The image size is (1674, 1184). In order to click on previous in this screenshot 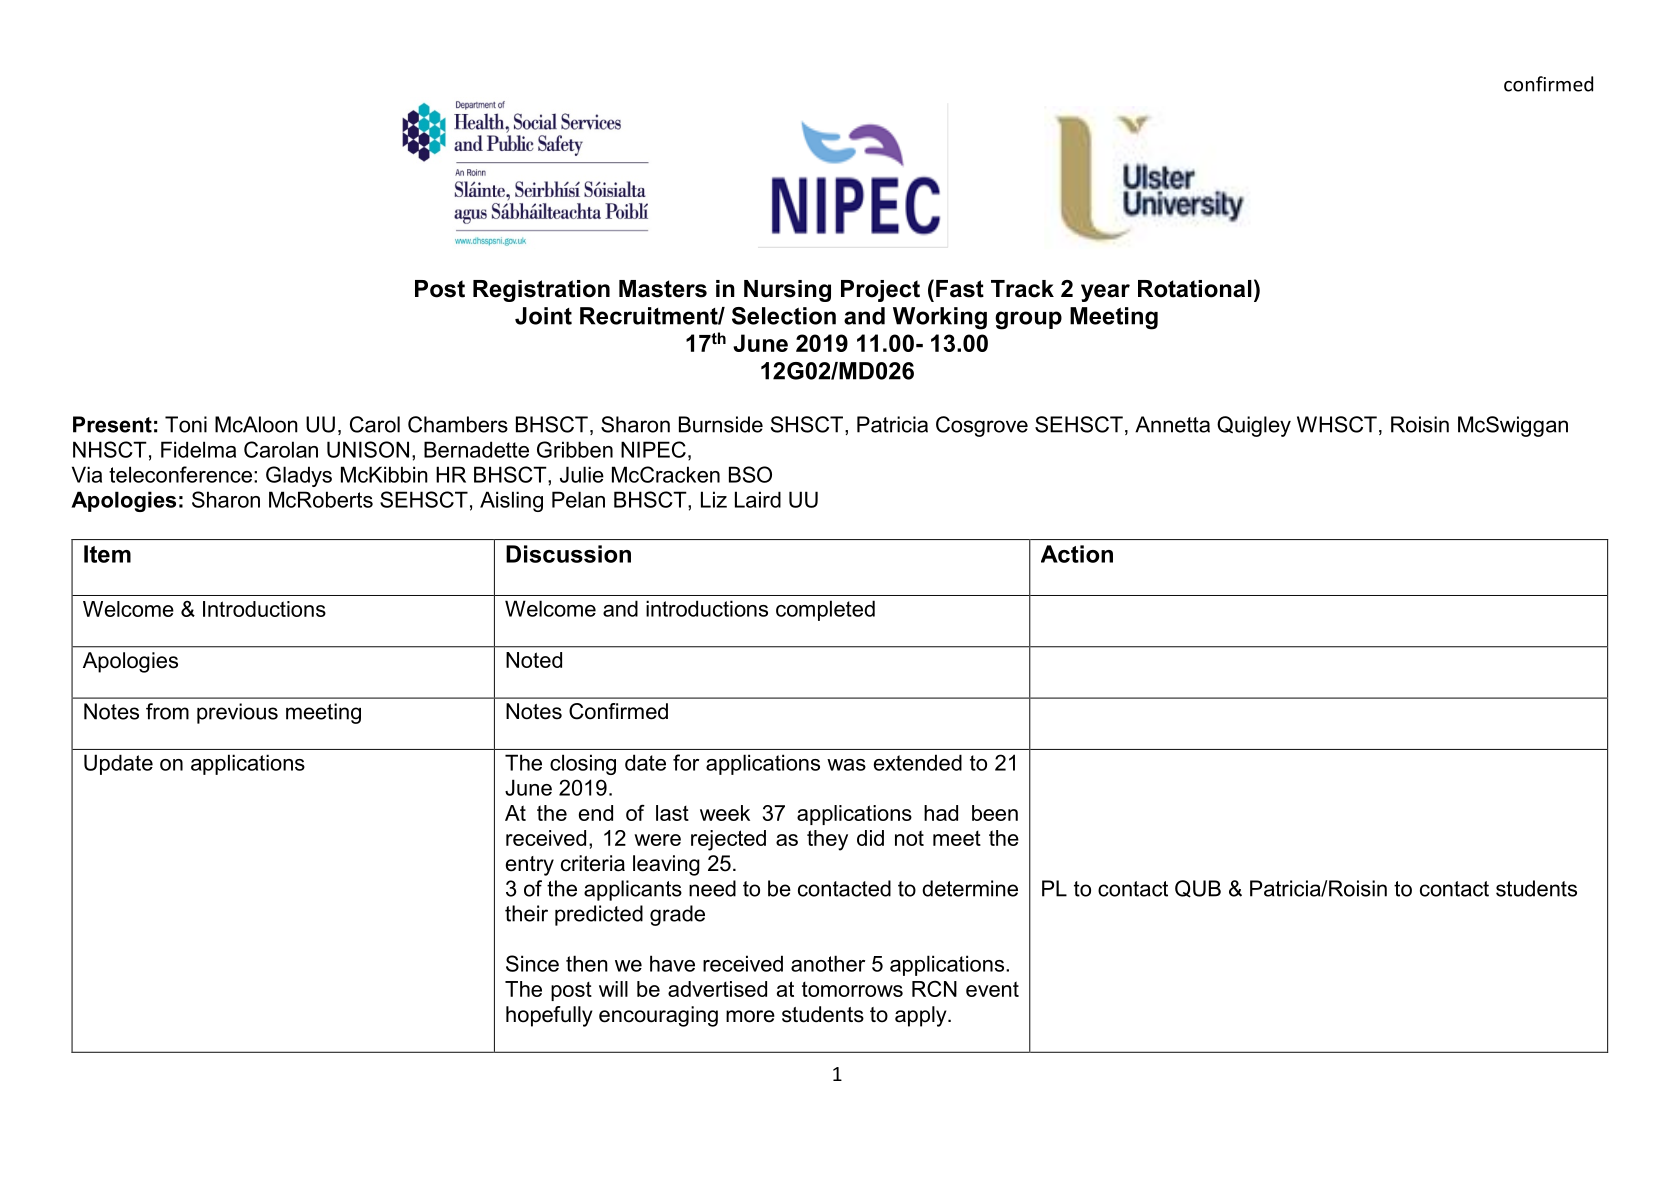, I will do `click(237, 713)`.
